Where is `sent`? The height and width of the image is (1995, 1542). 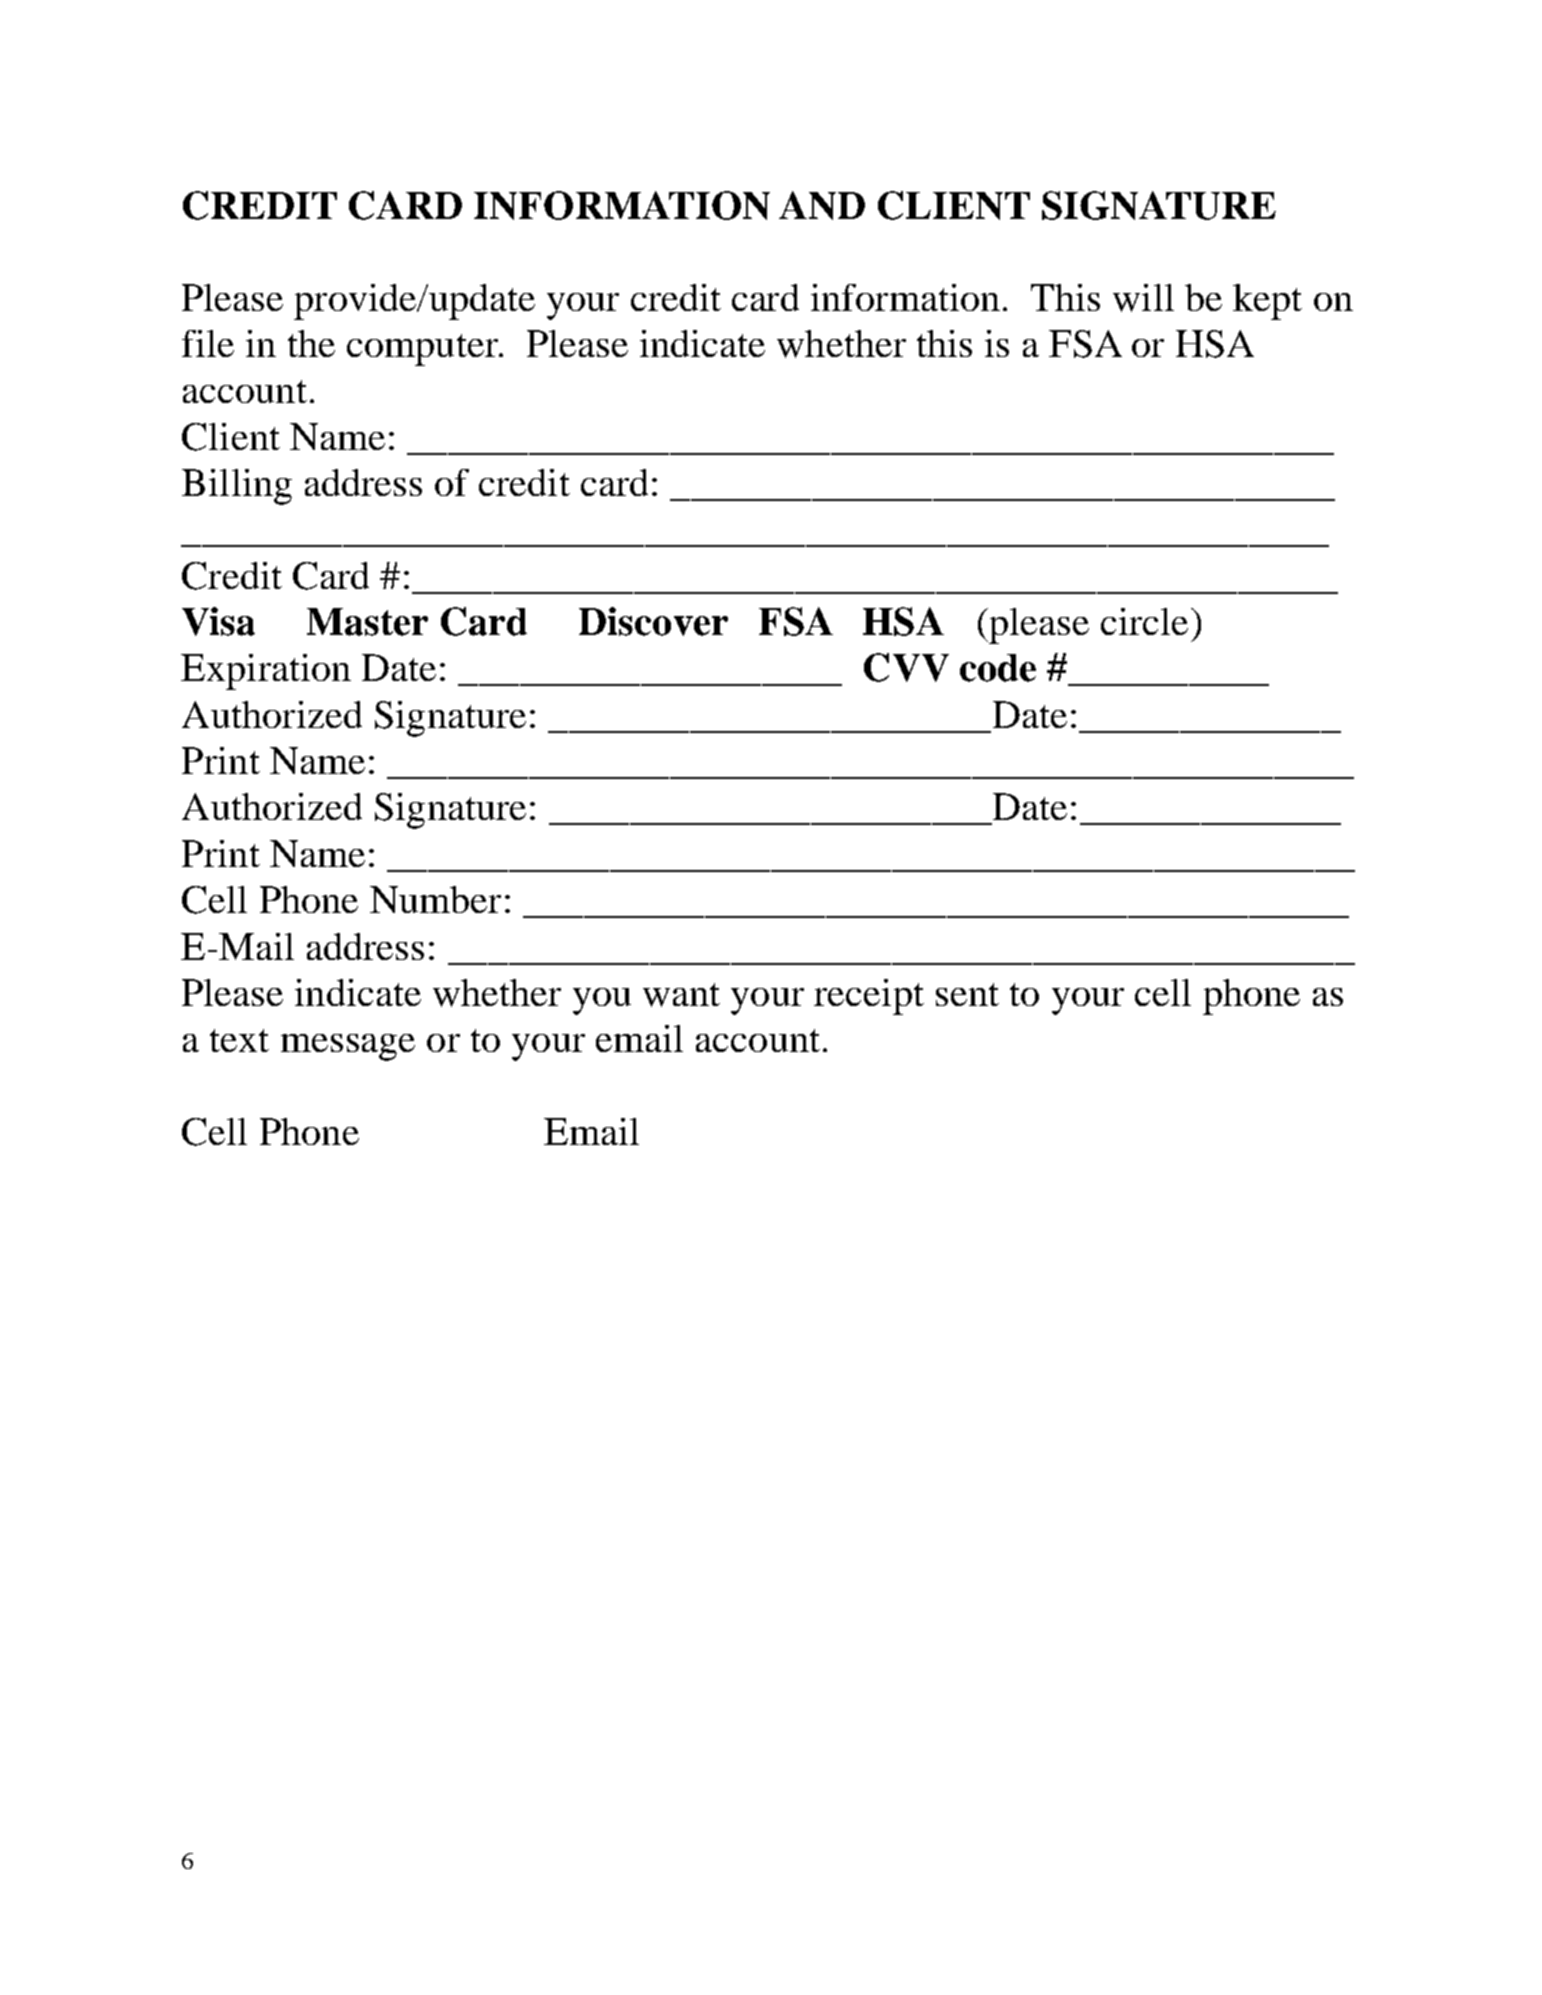 sent is located at coordinates (967, 994).
